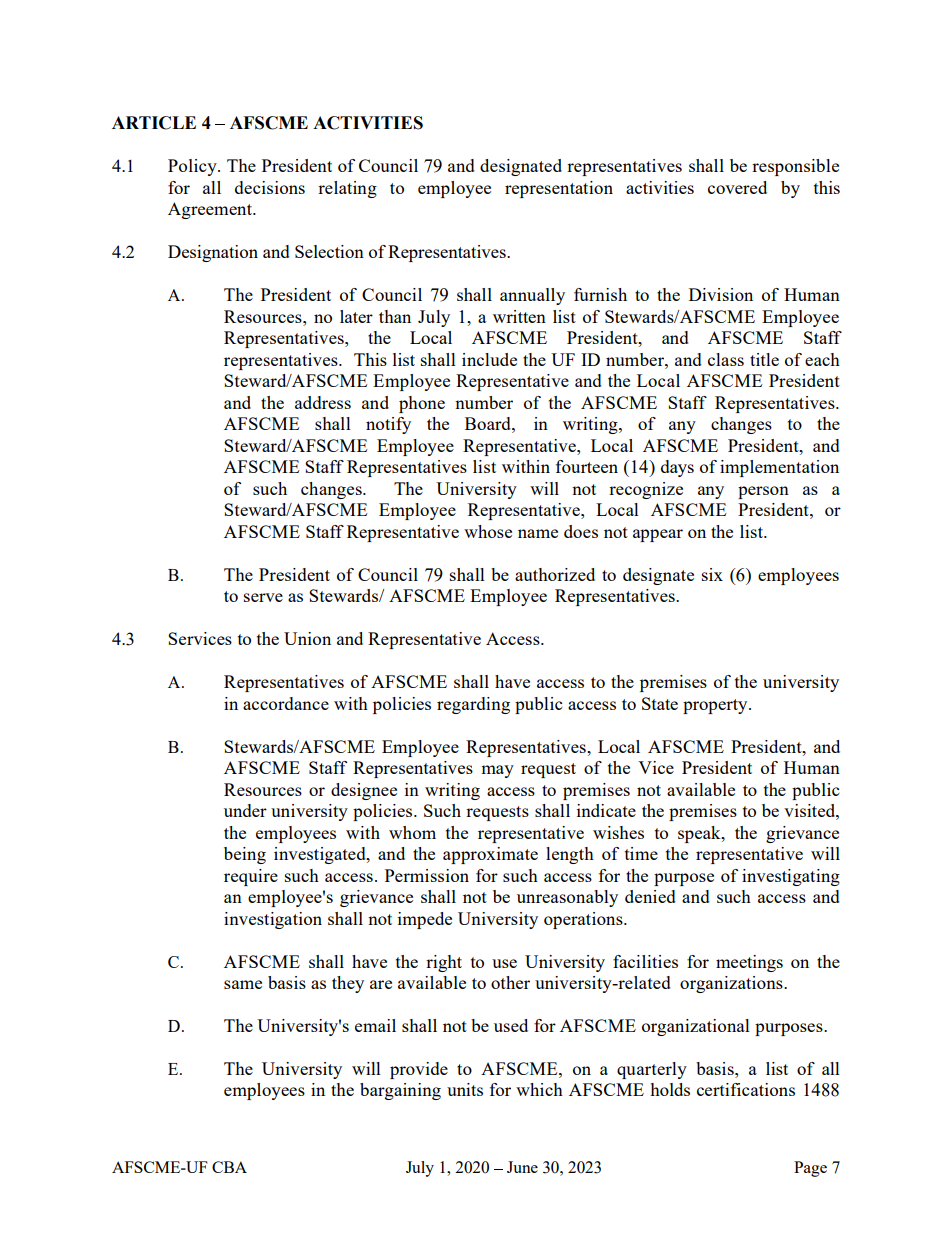 The height and width of the screenshot is (1233, 952). I want to click on property, so click(716, 706).
